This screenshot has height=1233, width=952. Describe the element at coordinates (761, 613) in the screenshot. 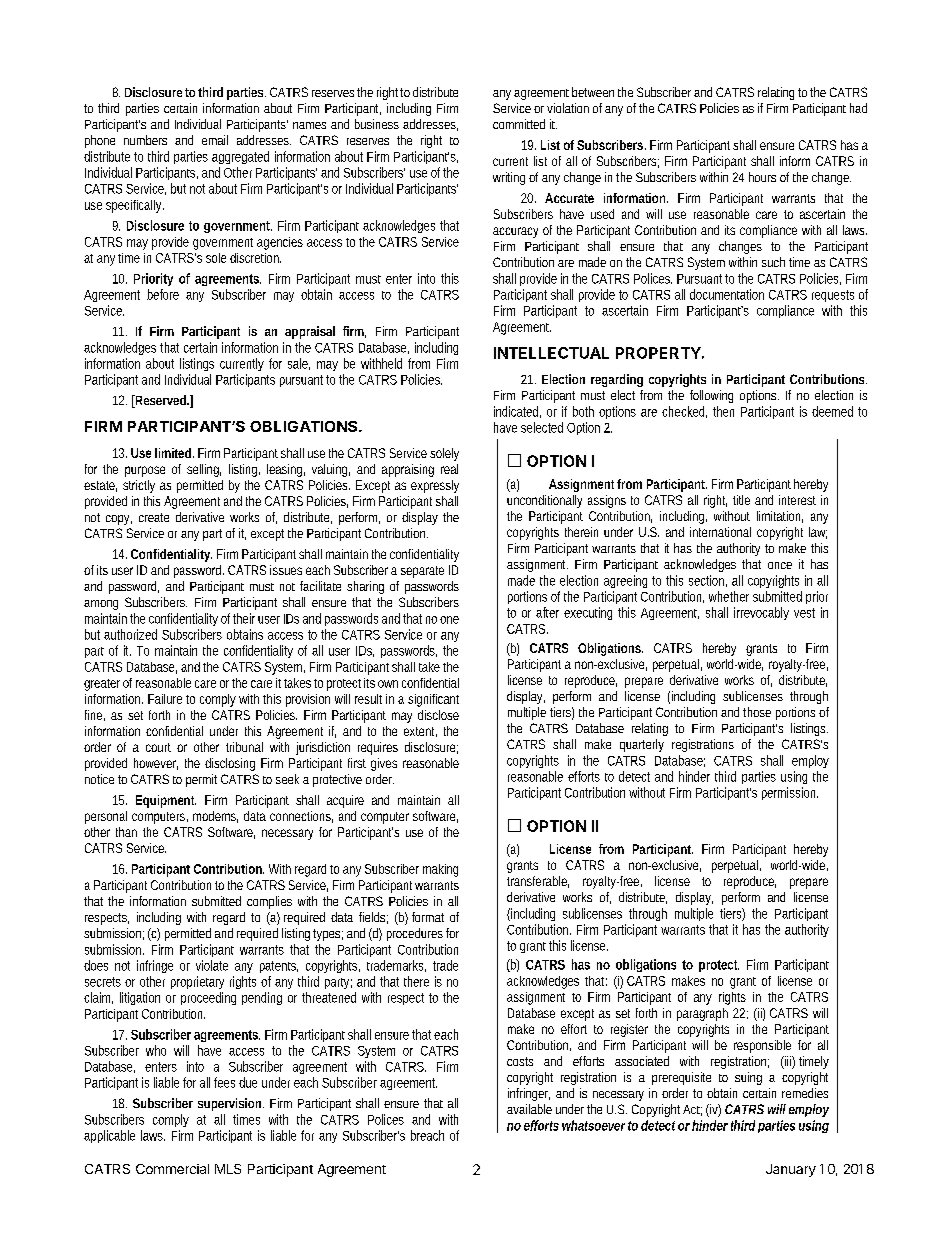

I see `irrevocably` at that location.
